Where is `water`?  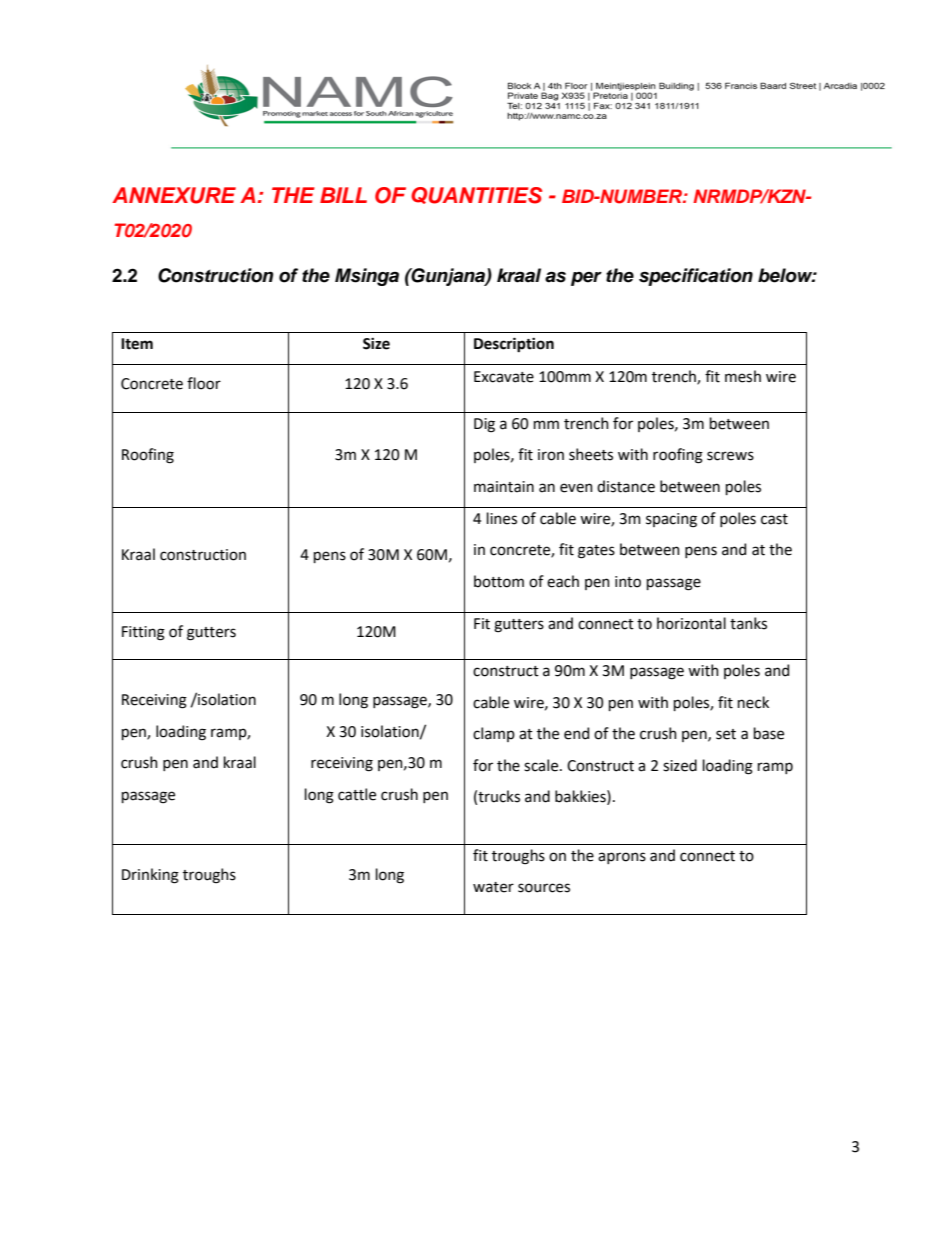
water is located at coordinates (493, 887).
